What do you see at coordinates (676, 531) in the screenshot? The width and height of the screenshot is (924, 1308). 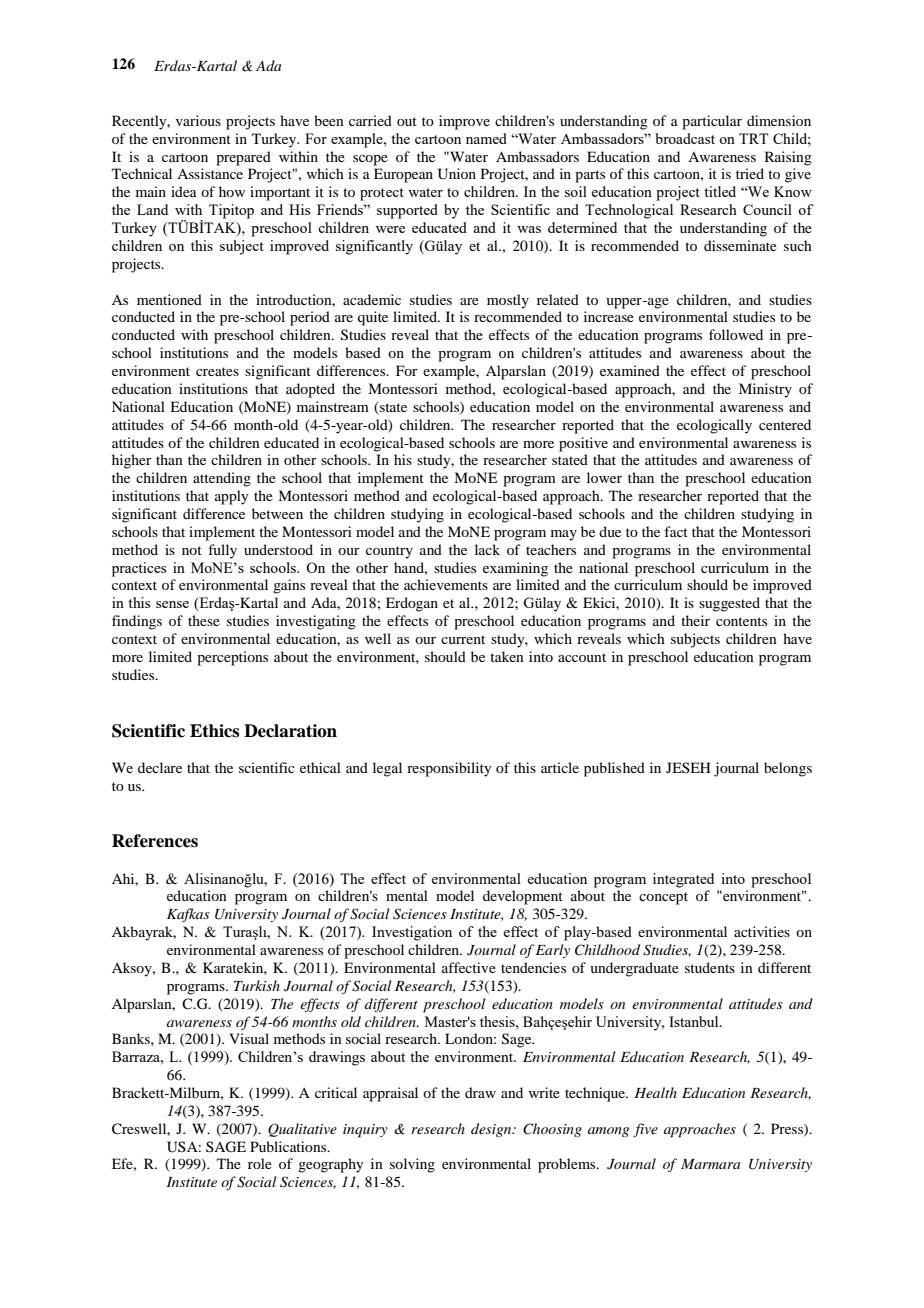 I see `fact` at bounding box center [676, 531].
